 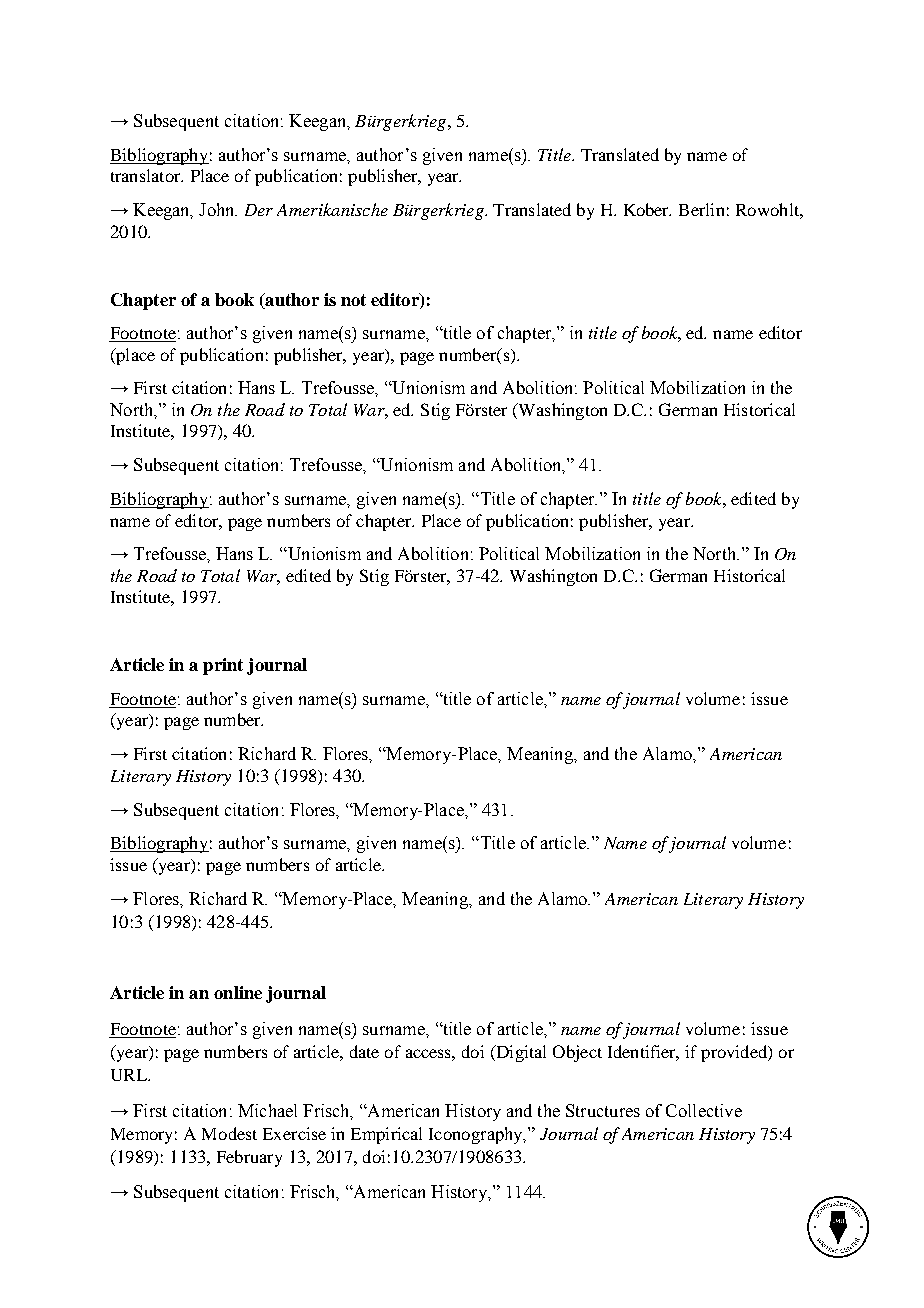 I want to click on Berlin, so click(x=701, y=209).
